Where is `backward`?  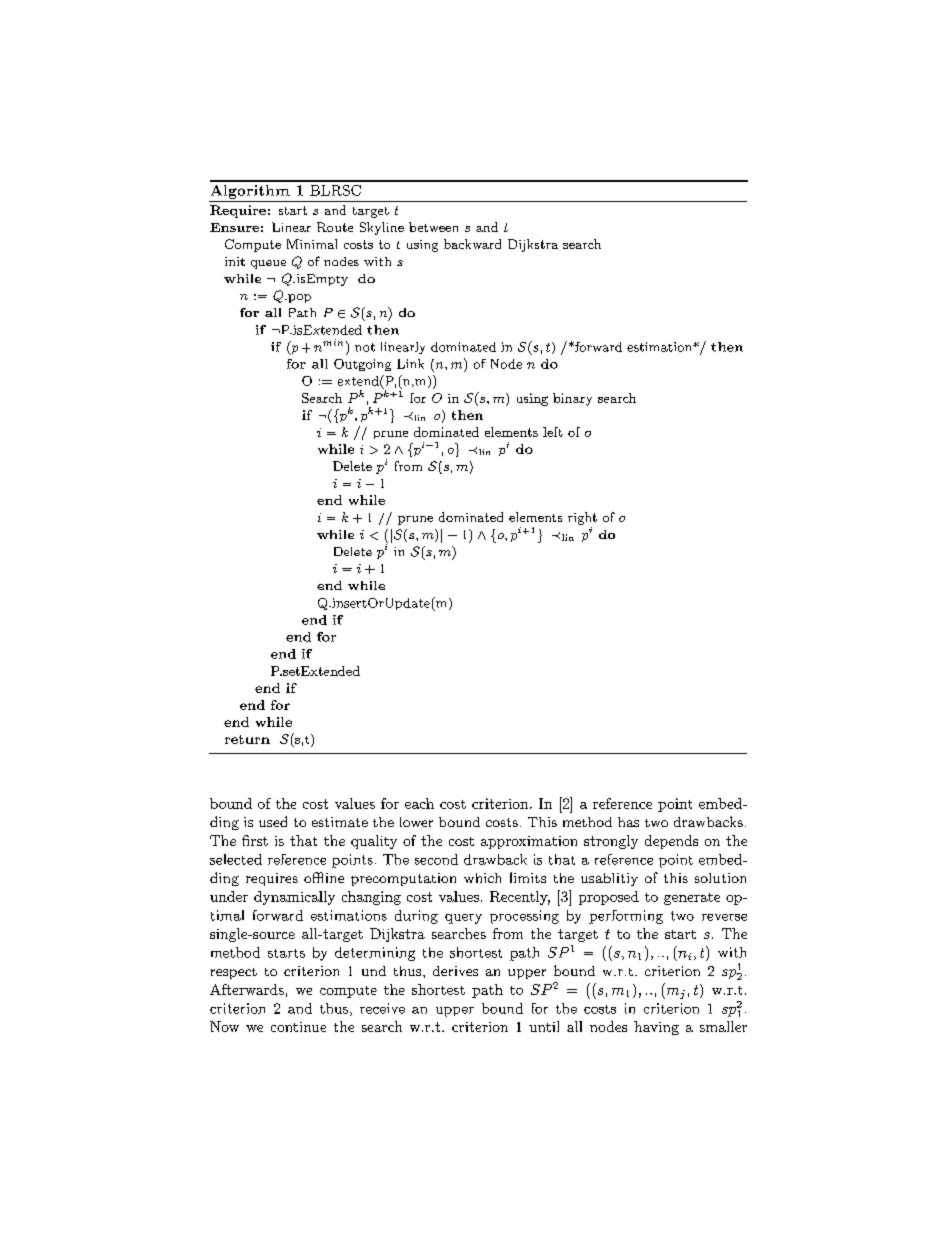 backward is located at coordinates (472, 244).
